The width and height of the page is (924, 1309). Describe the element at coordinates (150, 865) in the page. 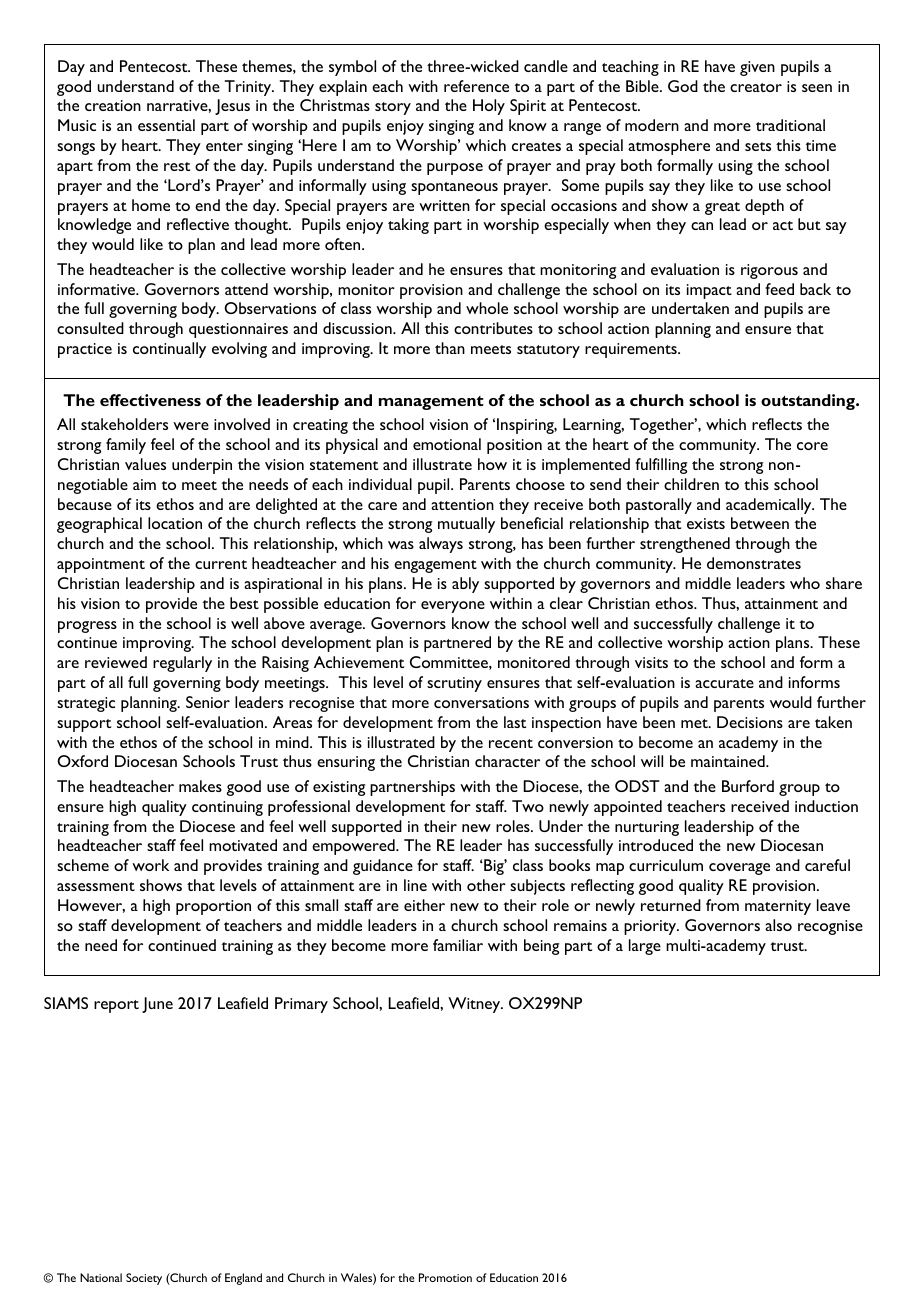

I see `work` at that location.
